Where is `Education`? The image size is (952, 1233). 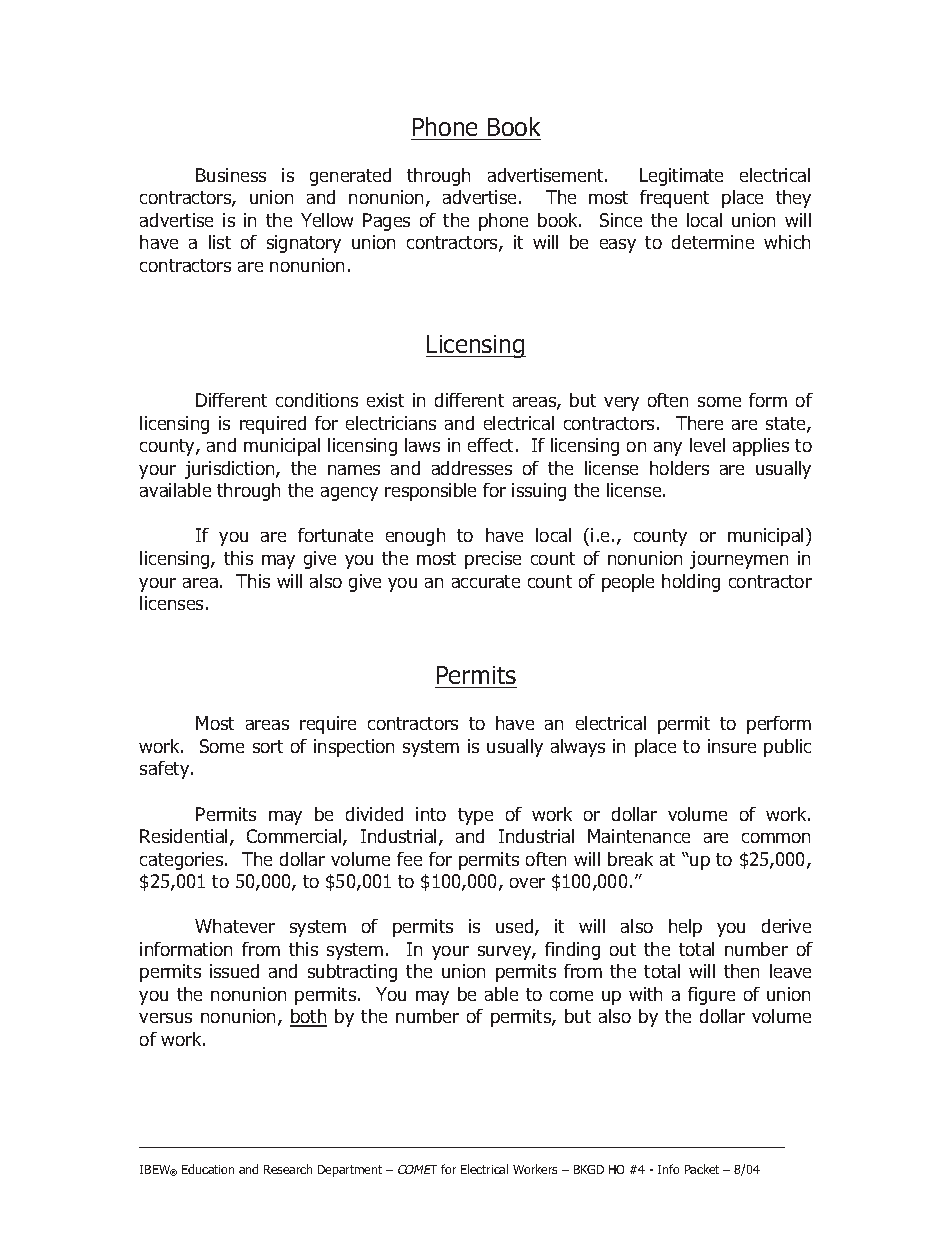
Education is located at coordinates (208, 1169).
